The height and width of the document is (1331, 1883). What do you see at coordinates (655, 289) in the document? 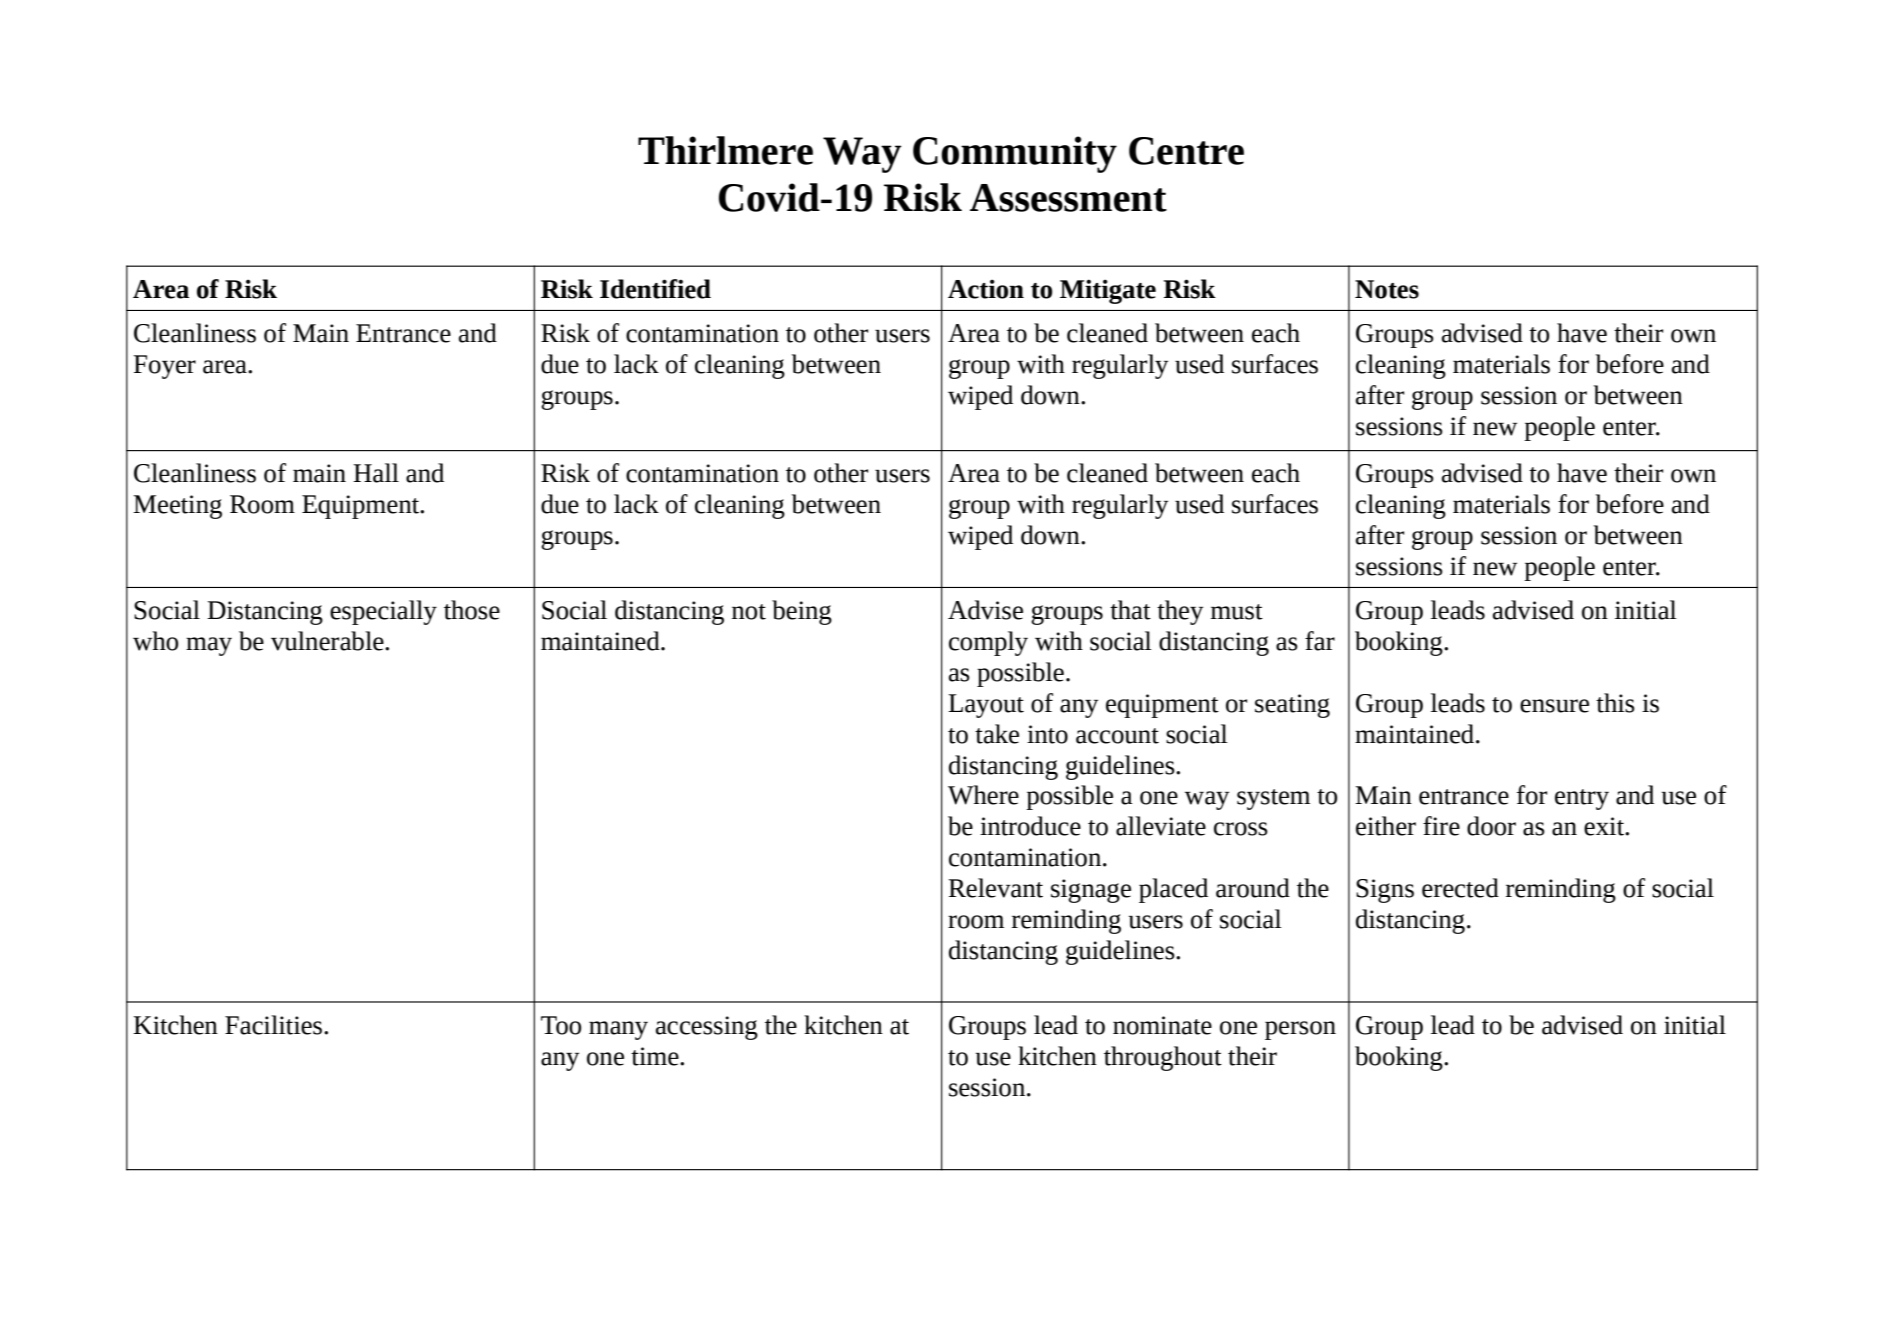
I see `Identified` at bounding box center [655, 289].
